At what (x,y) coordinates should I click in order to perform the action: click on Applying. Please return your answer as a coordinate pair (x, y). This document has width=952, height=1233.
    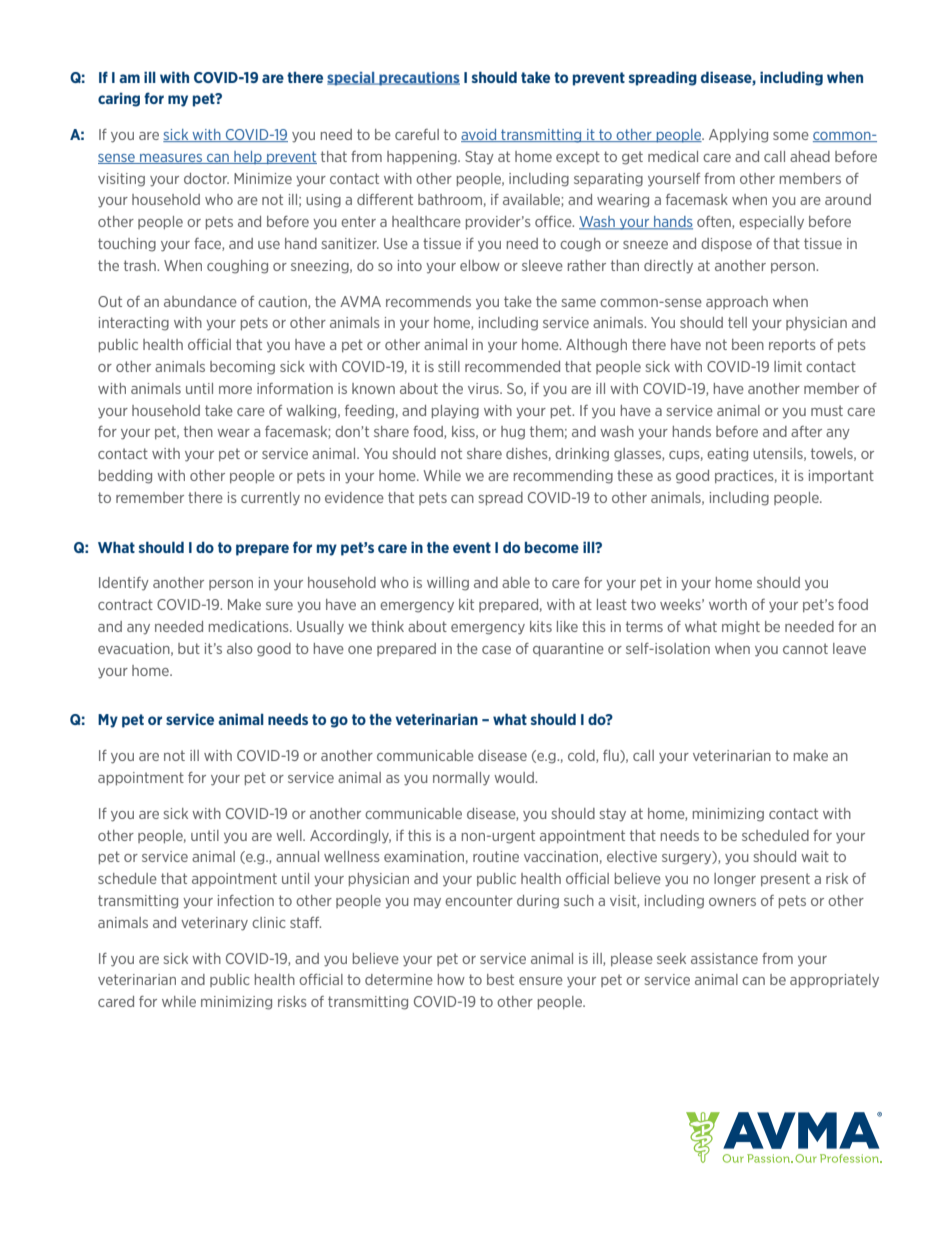
    Looking at the image, I should click on (738, 136).
